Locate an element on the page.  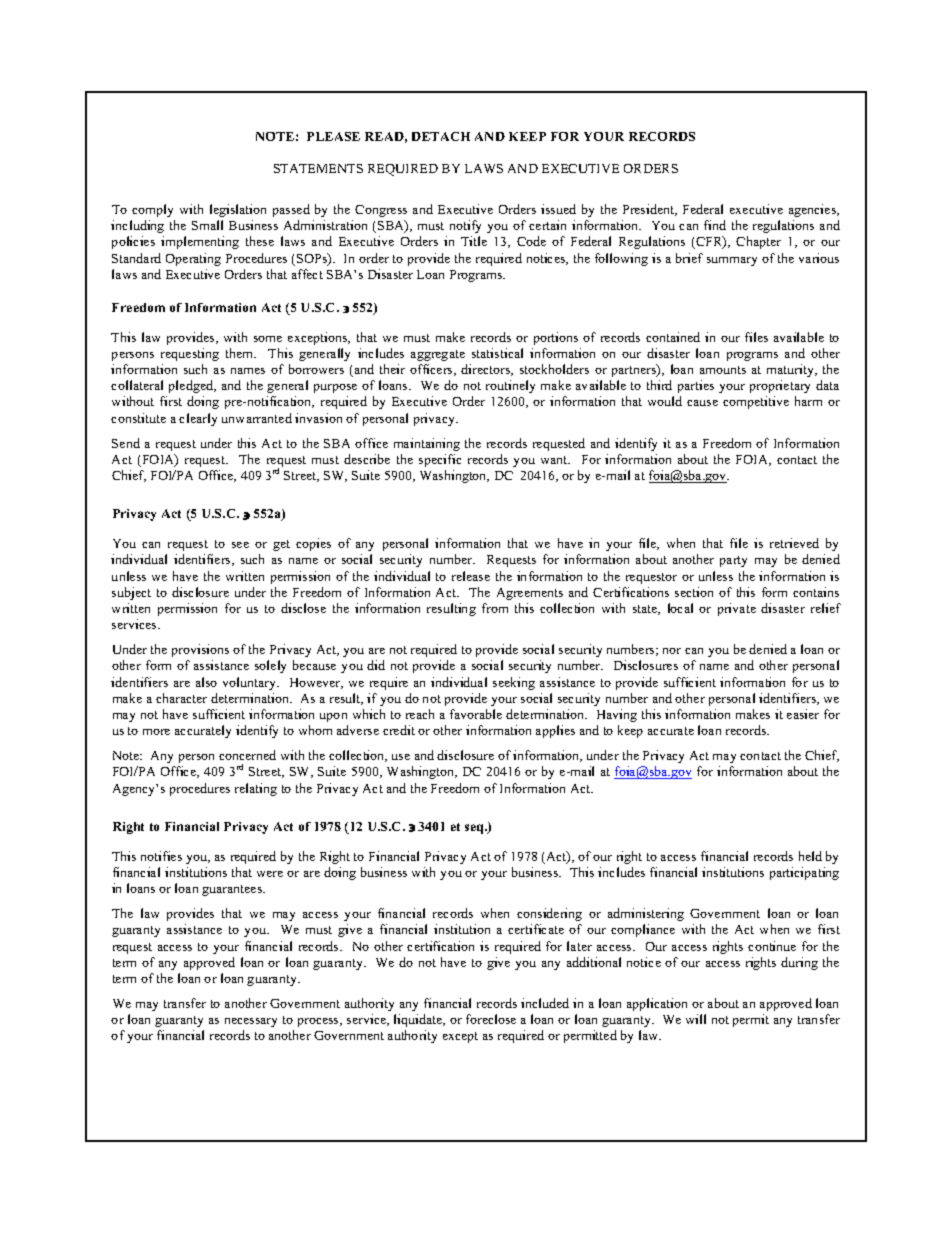
character is located at coordinates (181, 698).
